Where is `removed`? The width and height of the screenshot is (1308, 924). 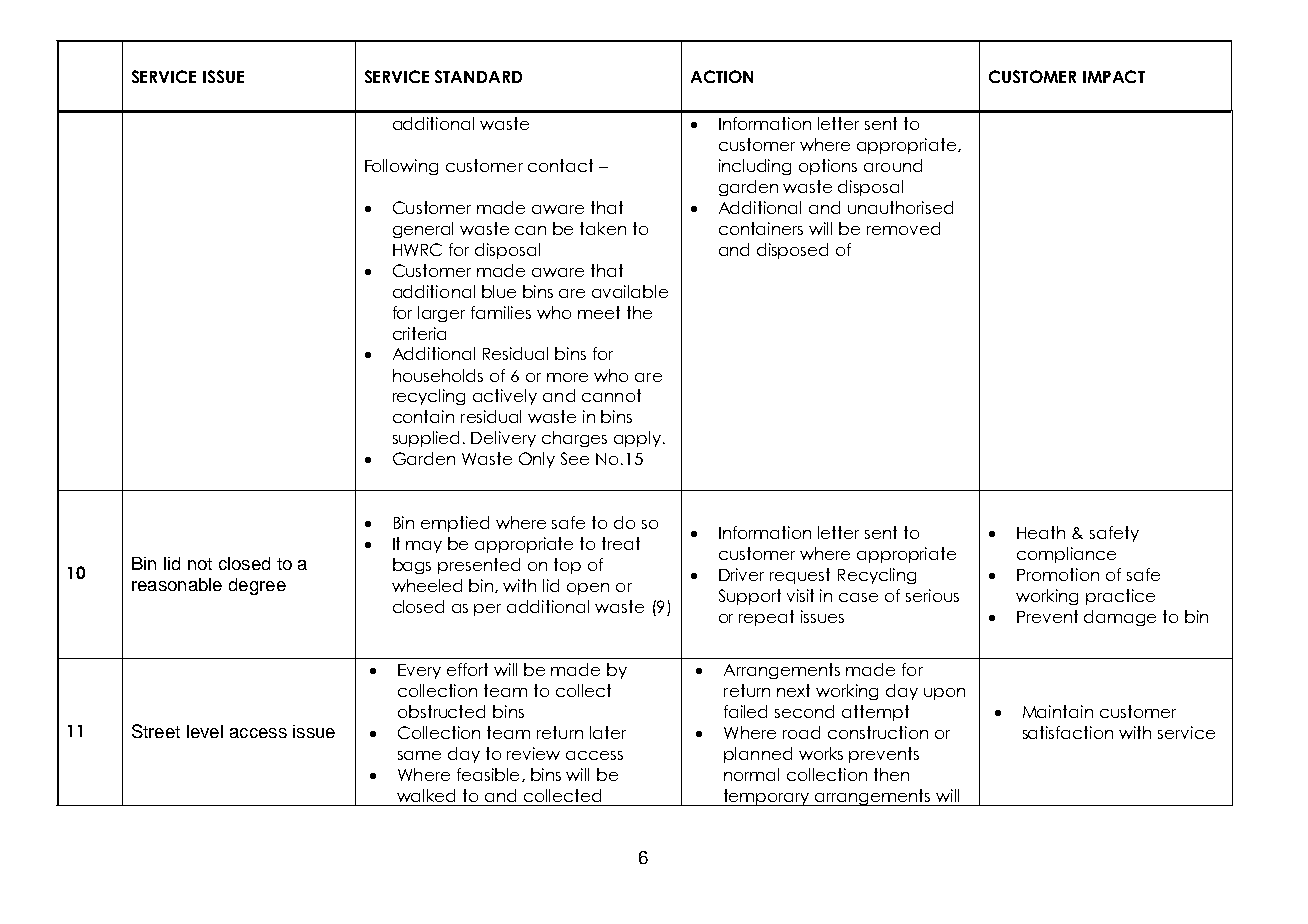
removed is located at coordinates (903, 228).
